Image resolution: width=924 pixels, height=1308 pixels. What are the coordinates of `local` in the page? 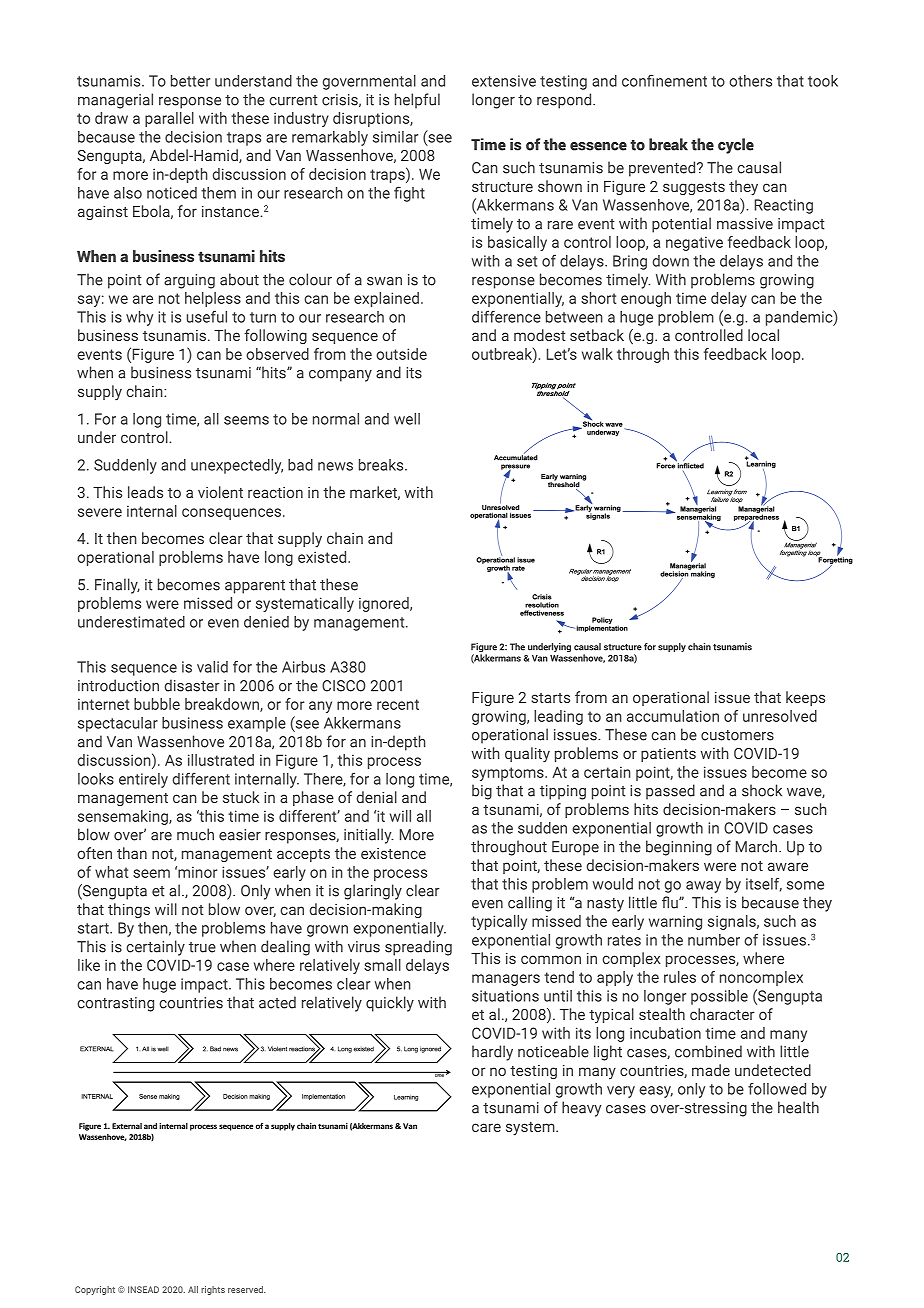 It's located at (763, 335).
